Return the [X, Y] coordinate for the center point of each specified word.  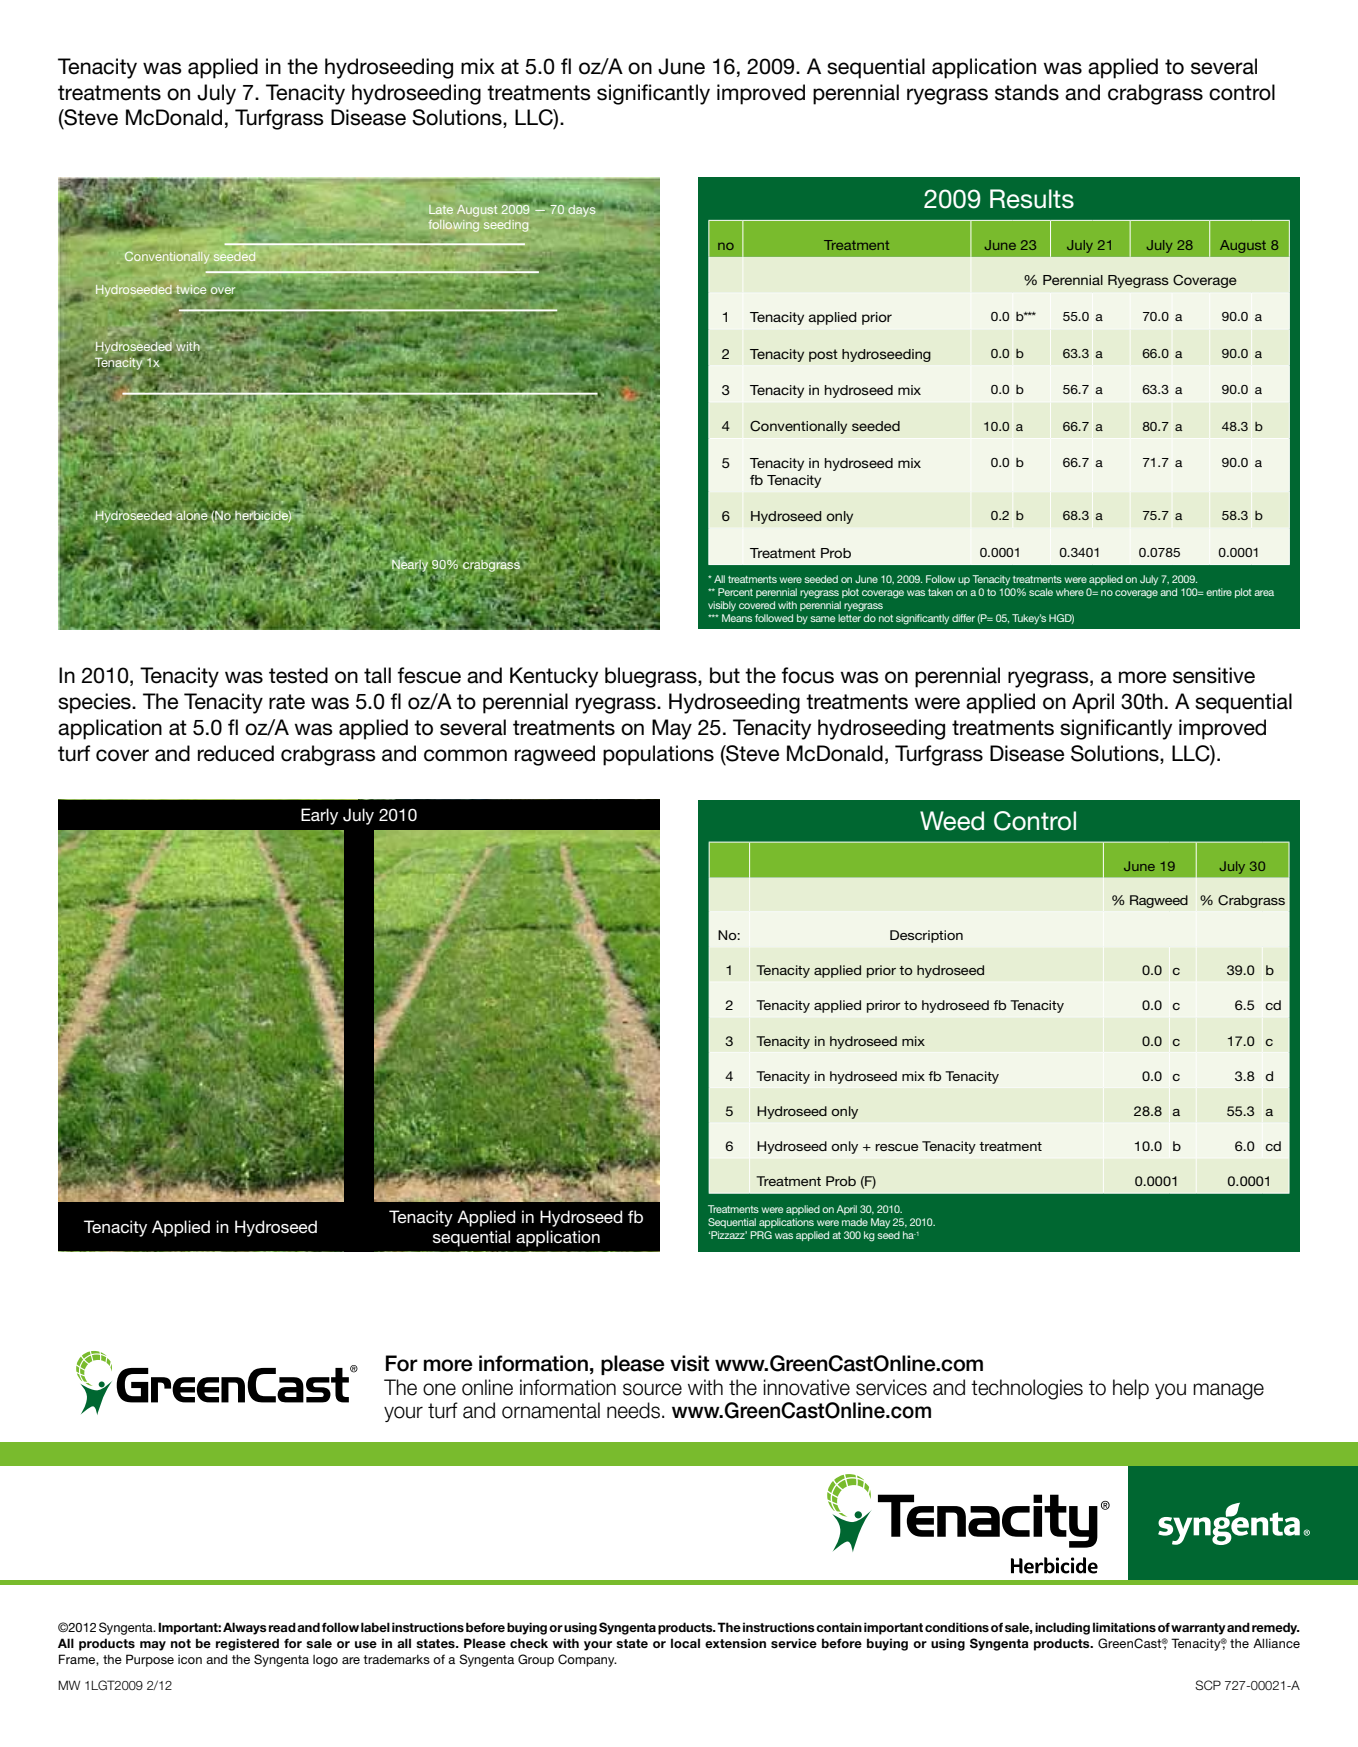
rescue [896, 1147]
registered [247, 1644]
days [582, 211]
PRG [761, 1235]
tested [298, 675]
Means [737, 618]
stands [1027, 92]
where [1070, 592]
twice [191, 289]
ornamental [551, 1410]
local [685, 1643]
